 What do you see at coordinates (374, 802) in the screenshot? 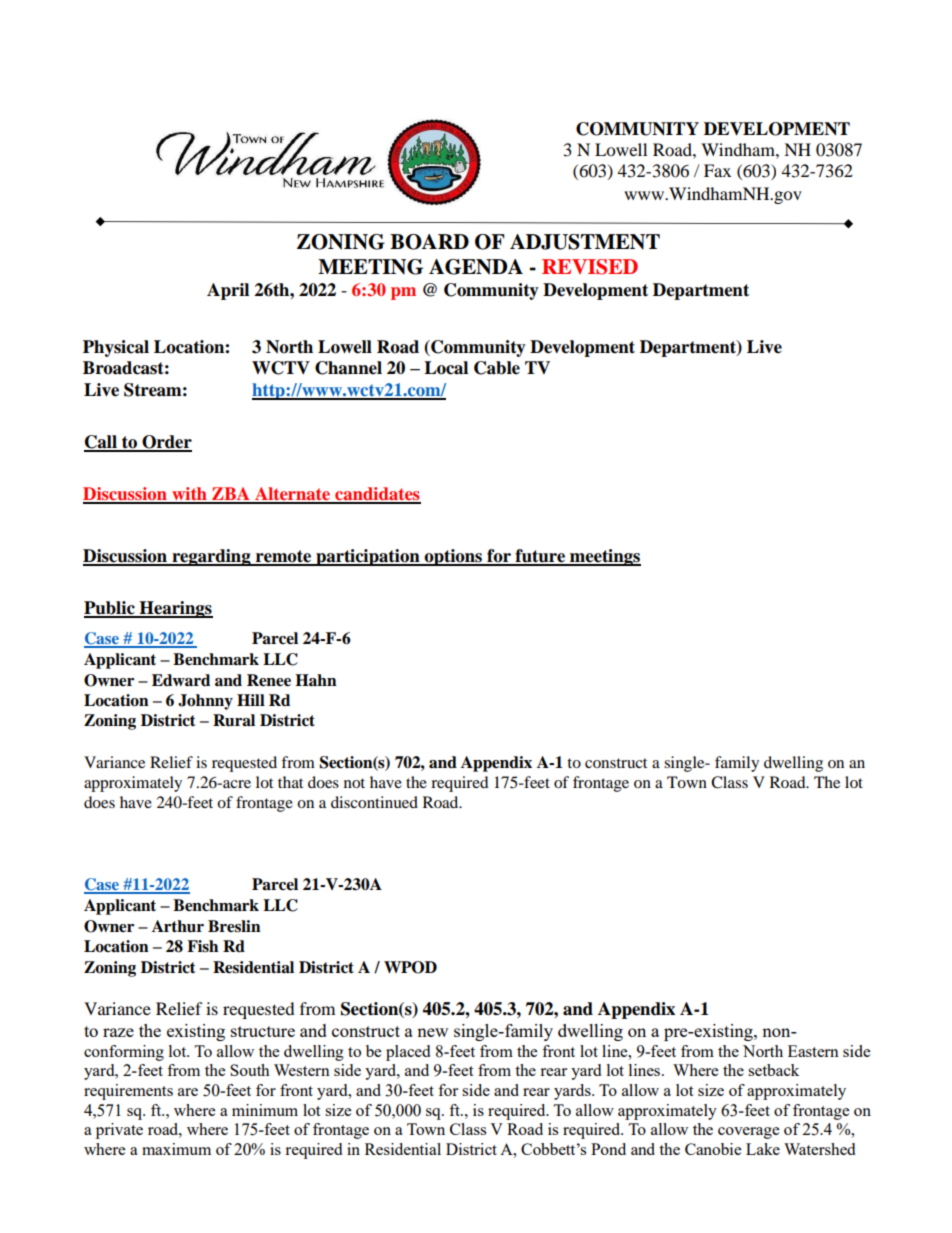
I see `discontinued` at bounding box center [374, 802].
